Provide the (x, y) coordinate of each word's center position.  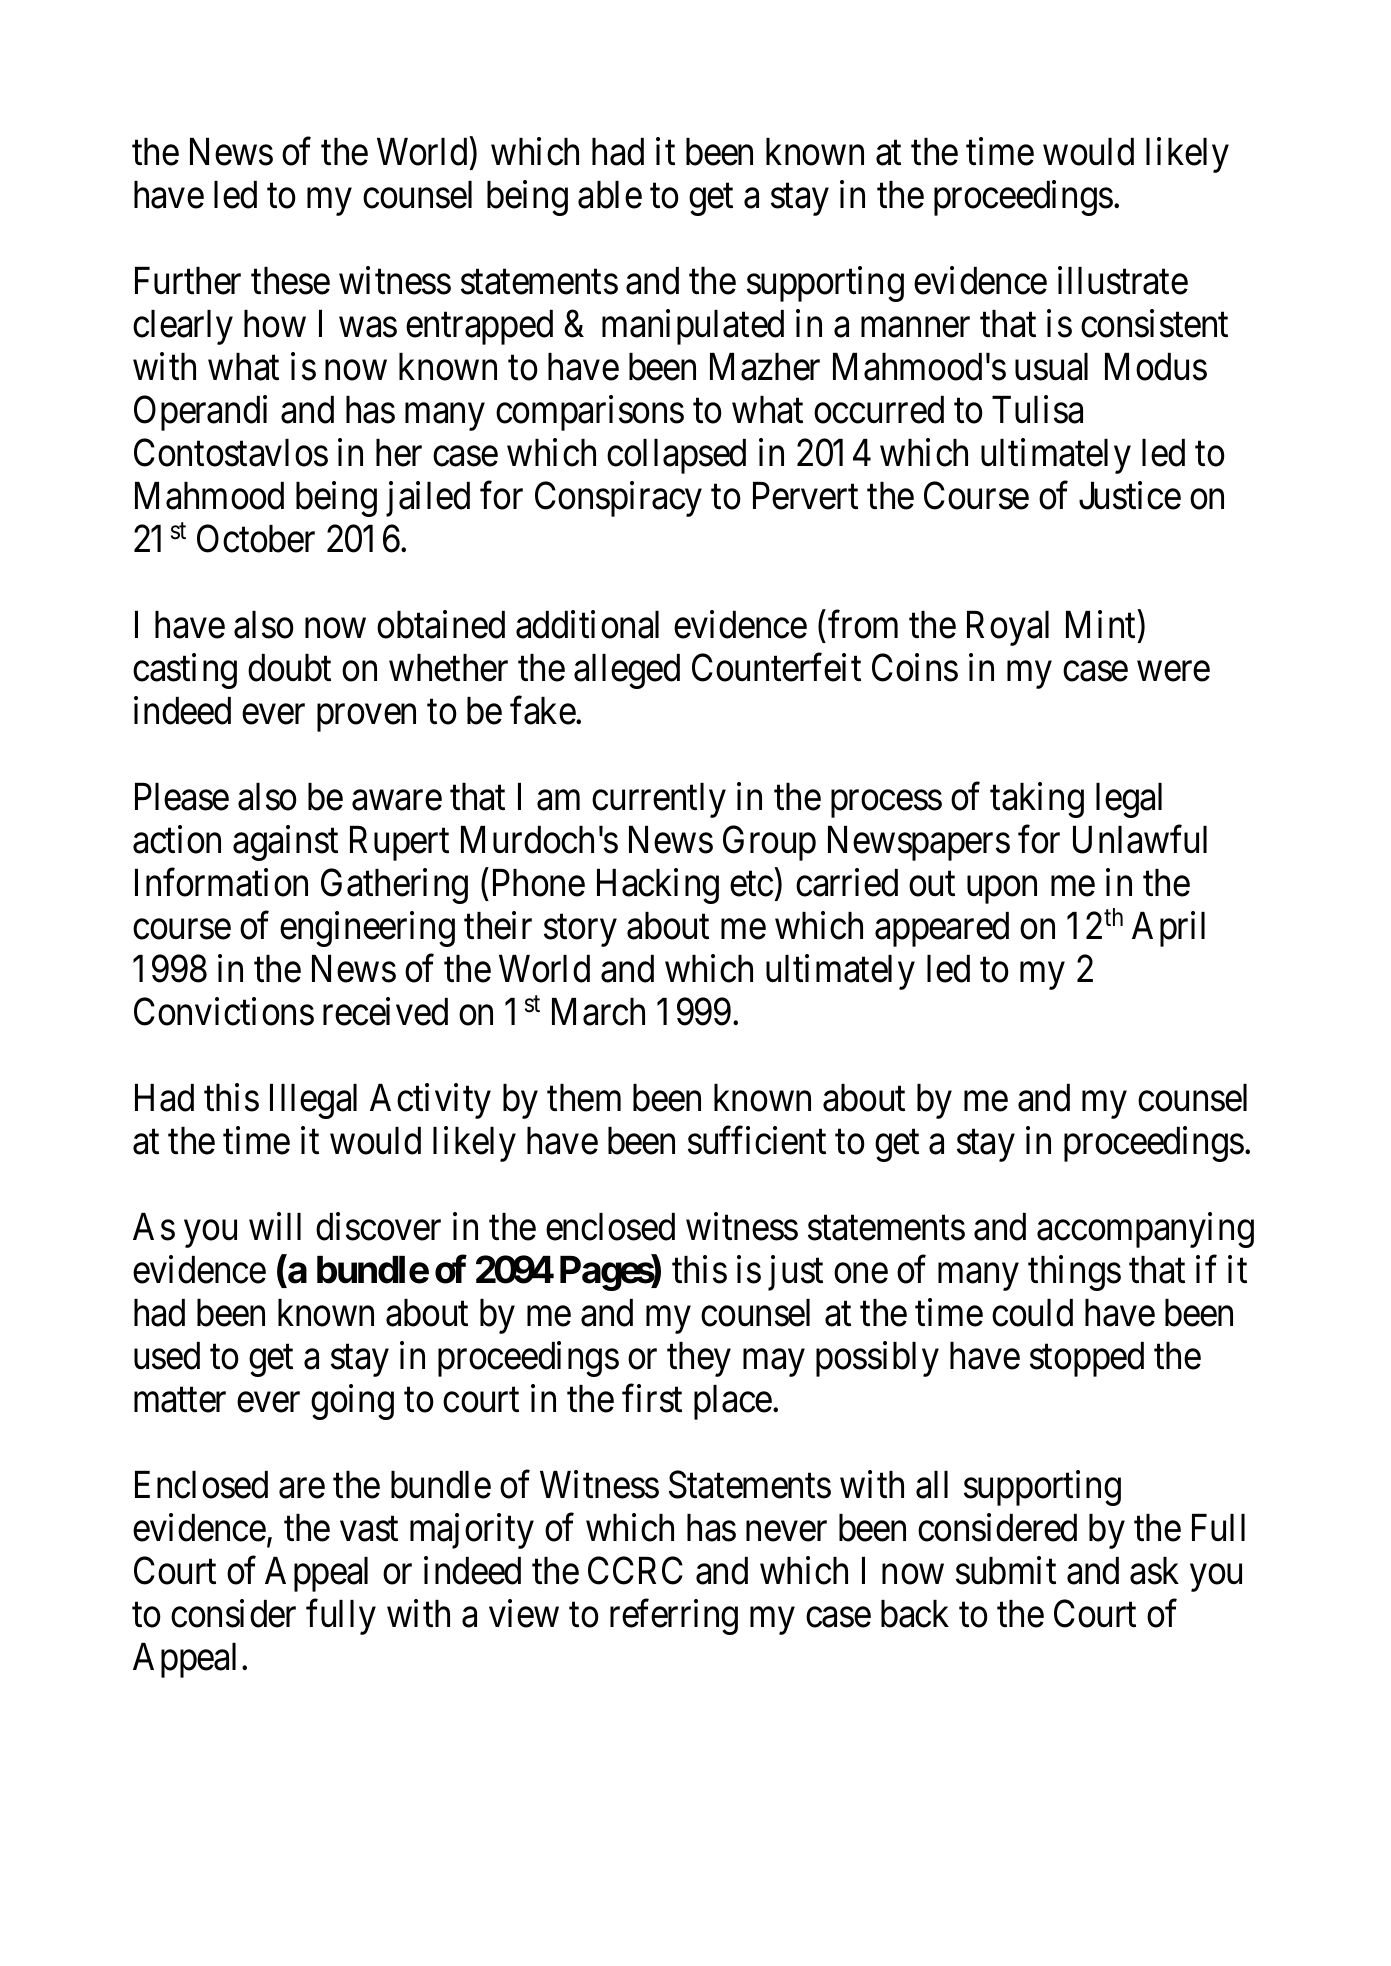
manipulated (693, 327)
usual (1051, 367)
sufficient (757, 1140)
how (275, 324)
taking (1037, 800)
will (275, 1226)
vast (369, 1529)
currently (659, 800)
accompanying (1145, 1230)
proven (366, 718)
